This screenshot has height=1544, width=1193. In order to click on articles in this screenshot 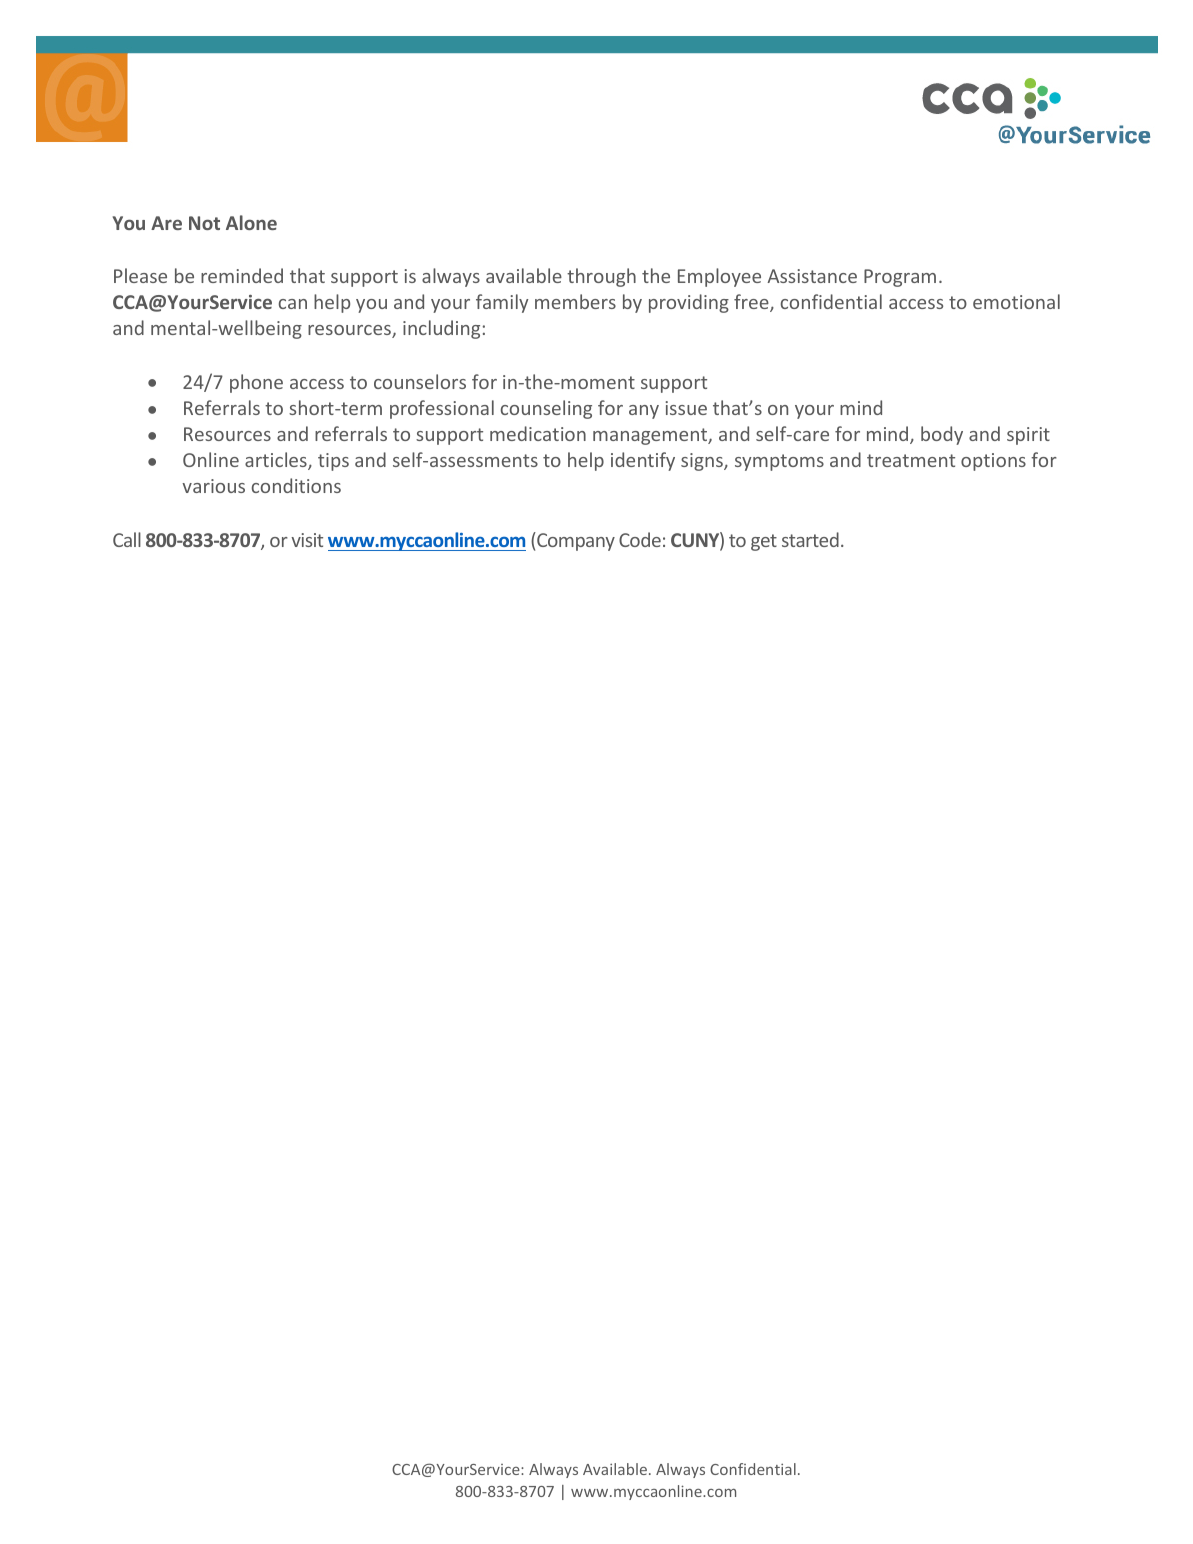, I will do `click(277, 461)`.
